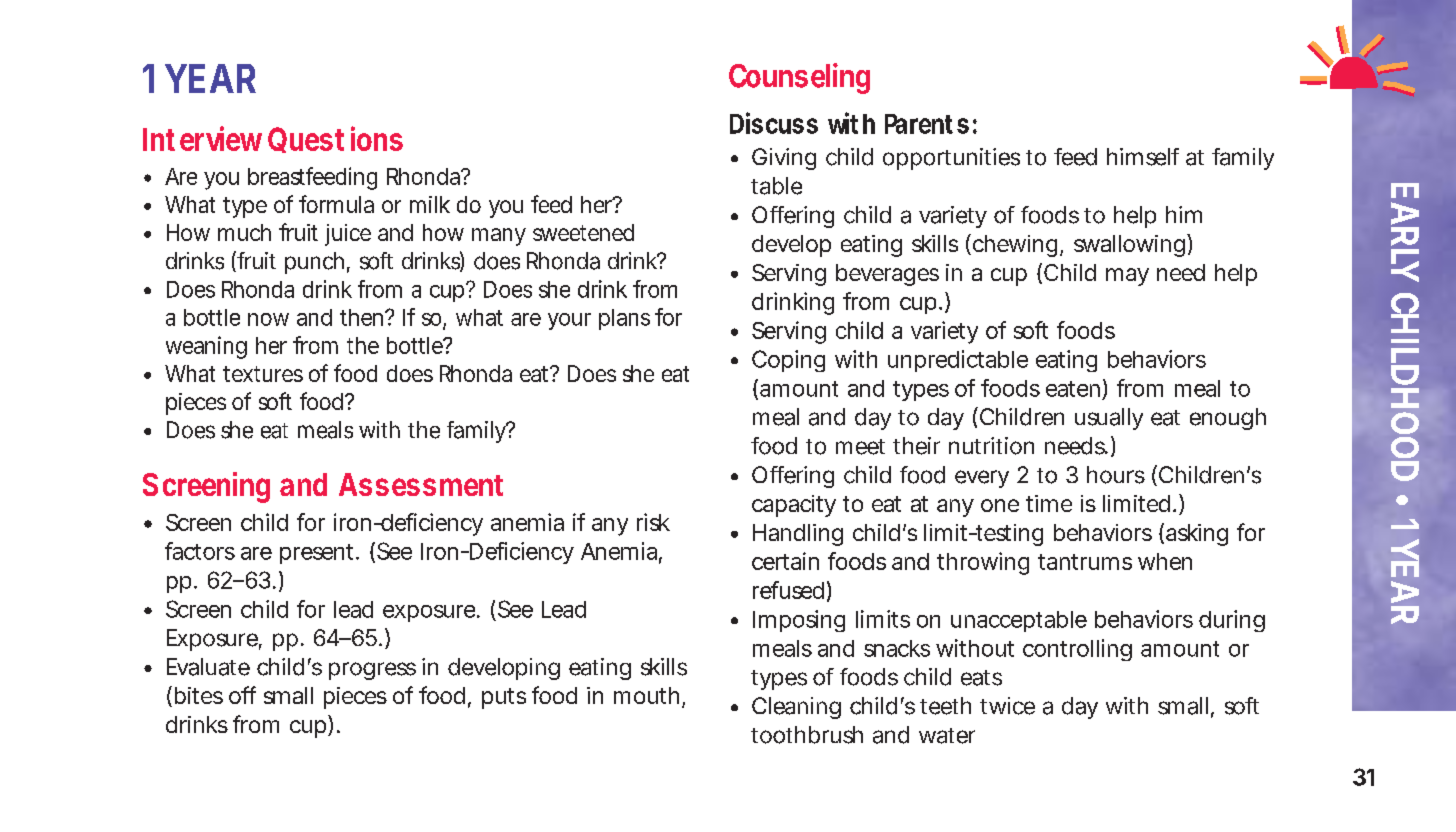 The width and height of the screenshot is (1456, 832). Describe the element at coordinates (316, 554) in the screenshot. I see `present` at that location.
